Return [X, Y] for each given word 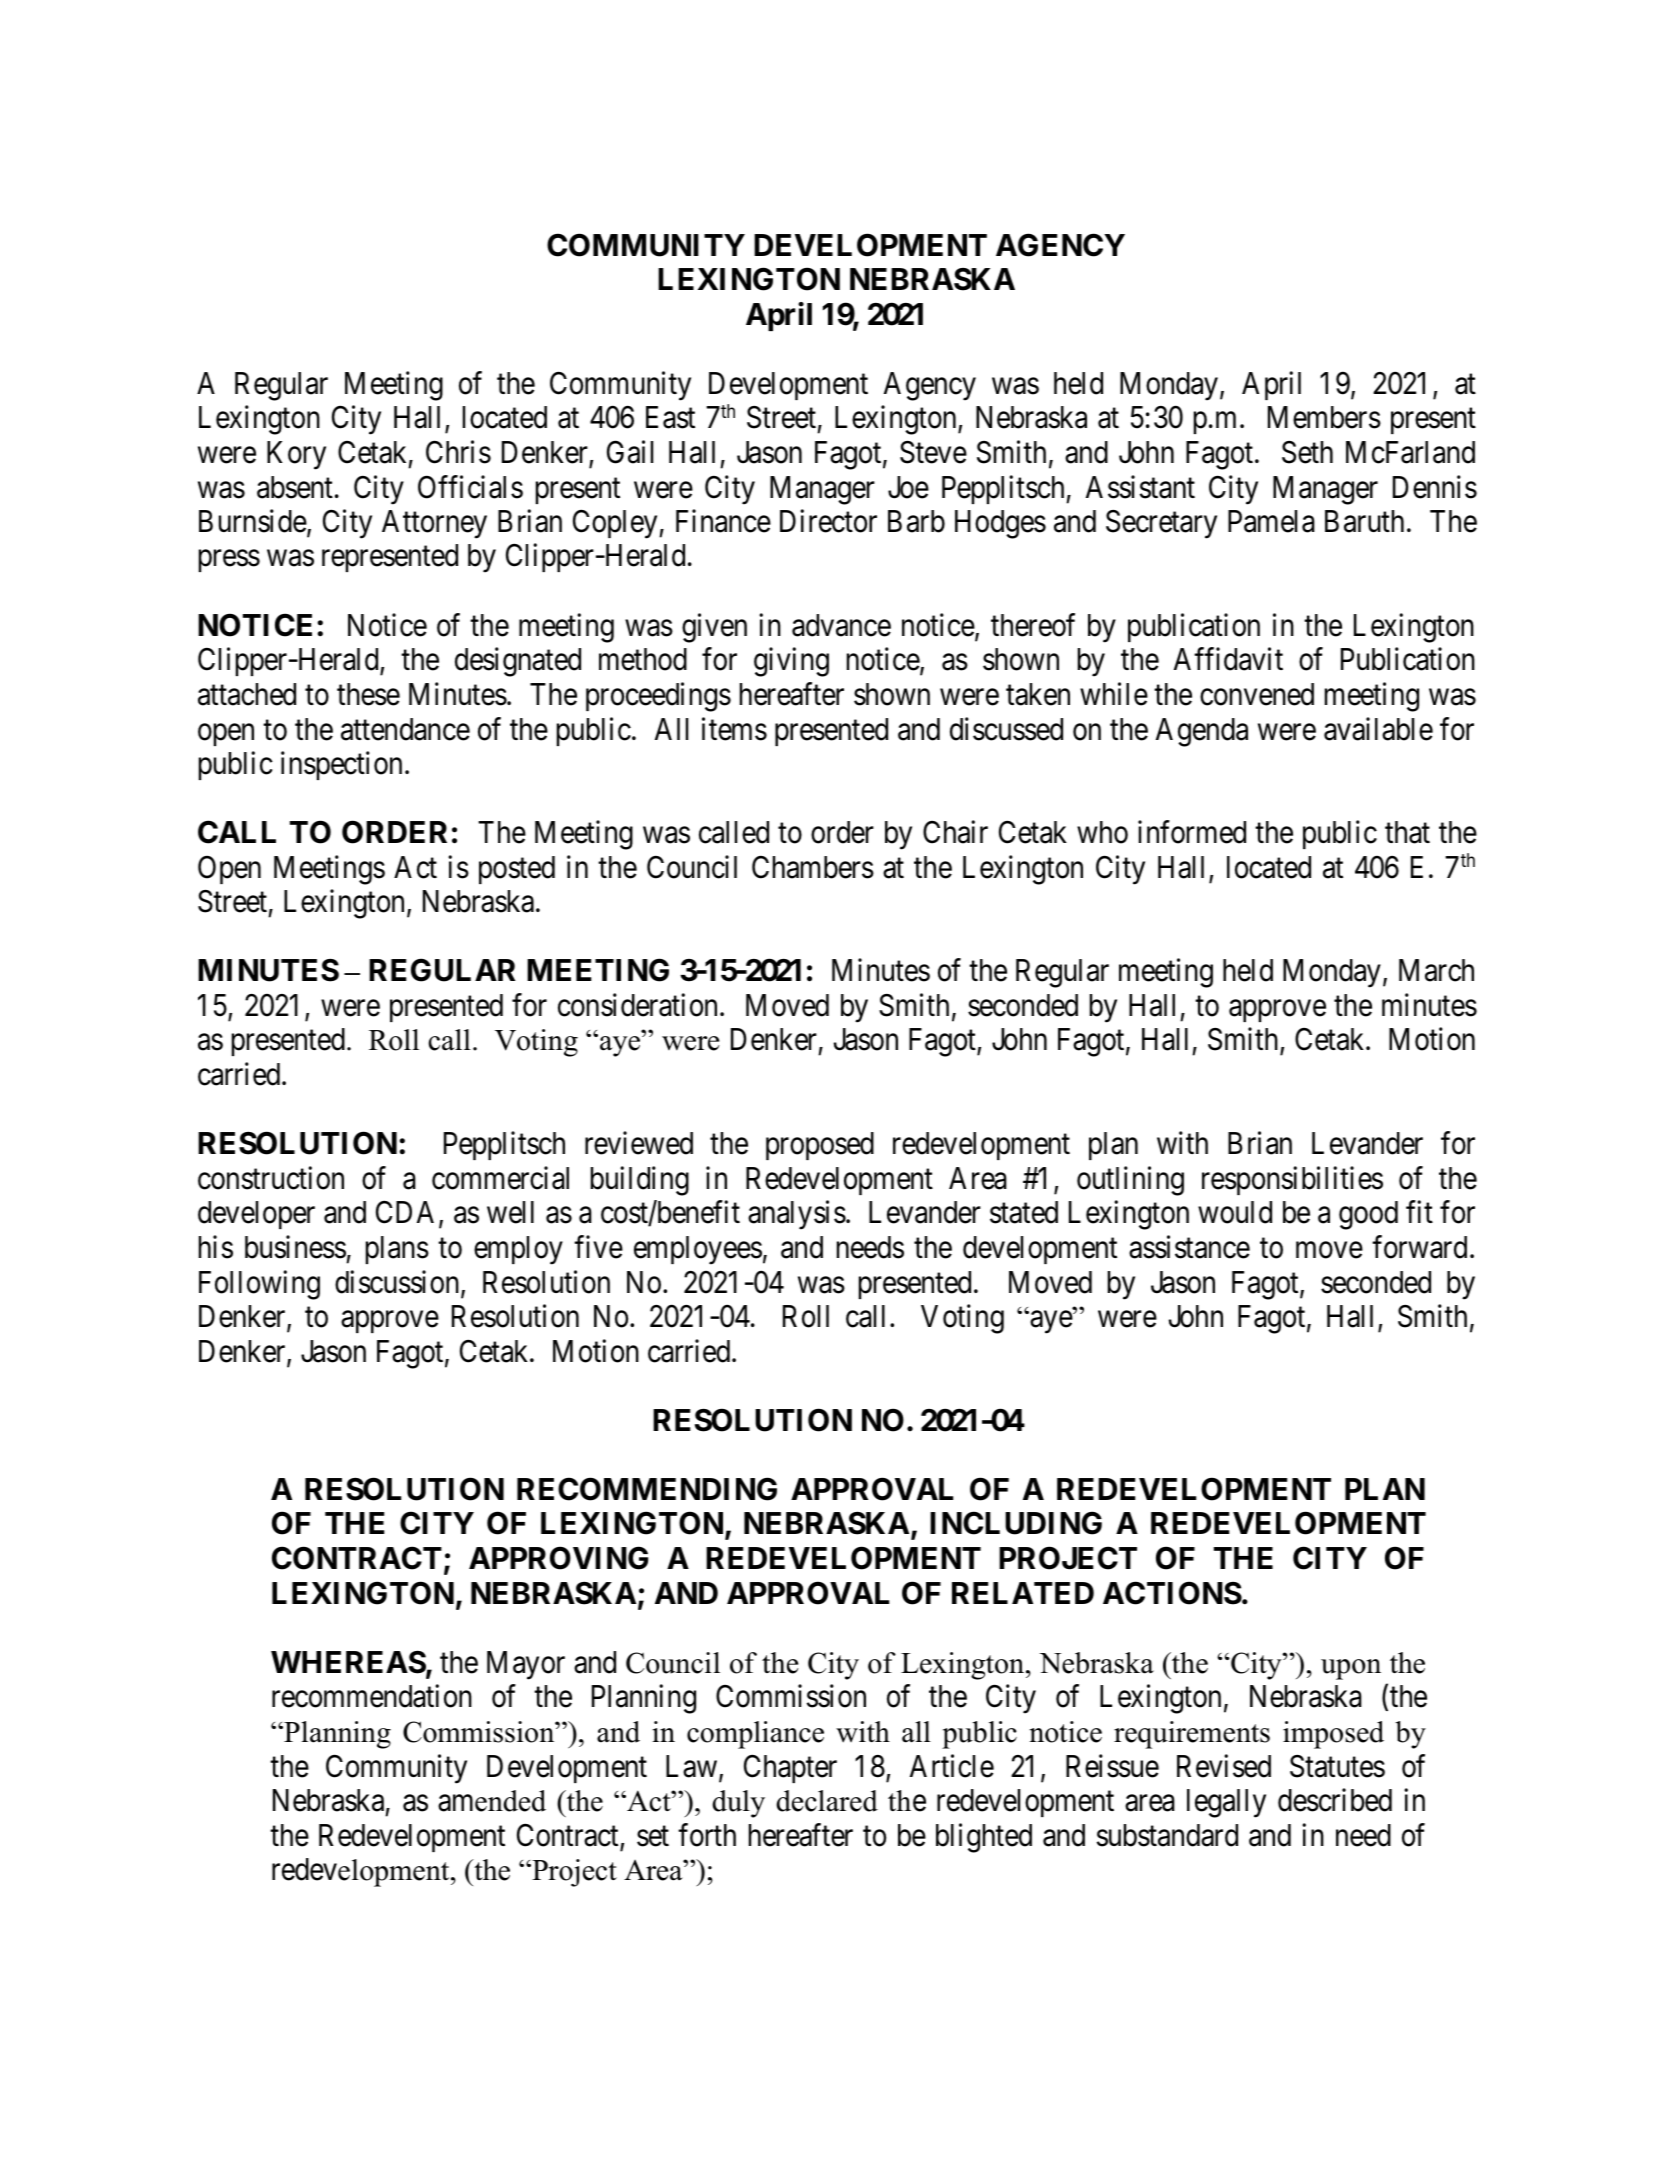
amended [492, 1801]
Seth [1307, 452]
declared [827, 1801]
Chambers [813, 867]
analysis [797, 1215]
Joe [908, 487]
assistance [1189, 1247]
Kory [296, 455]
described [1335, 1800]
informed [1192, 832]
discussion [398, 1283]
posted [517, 870]
